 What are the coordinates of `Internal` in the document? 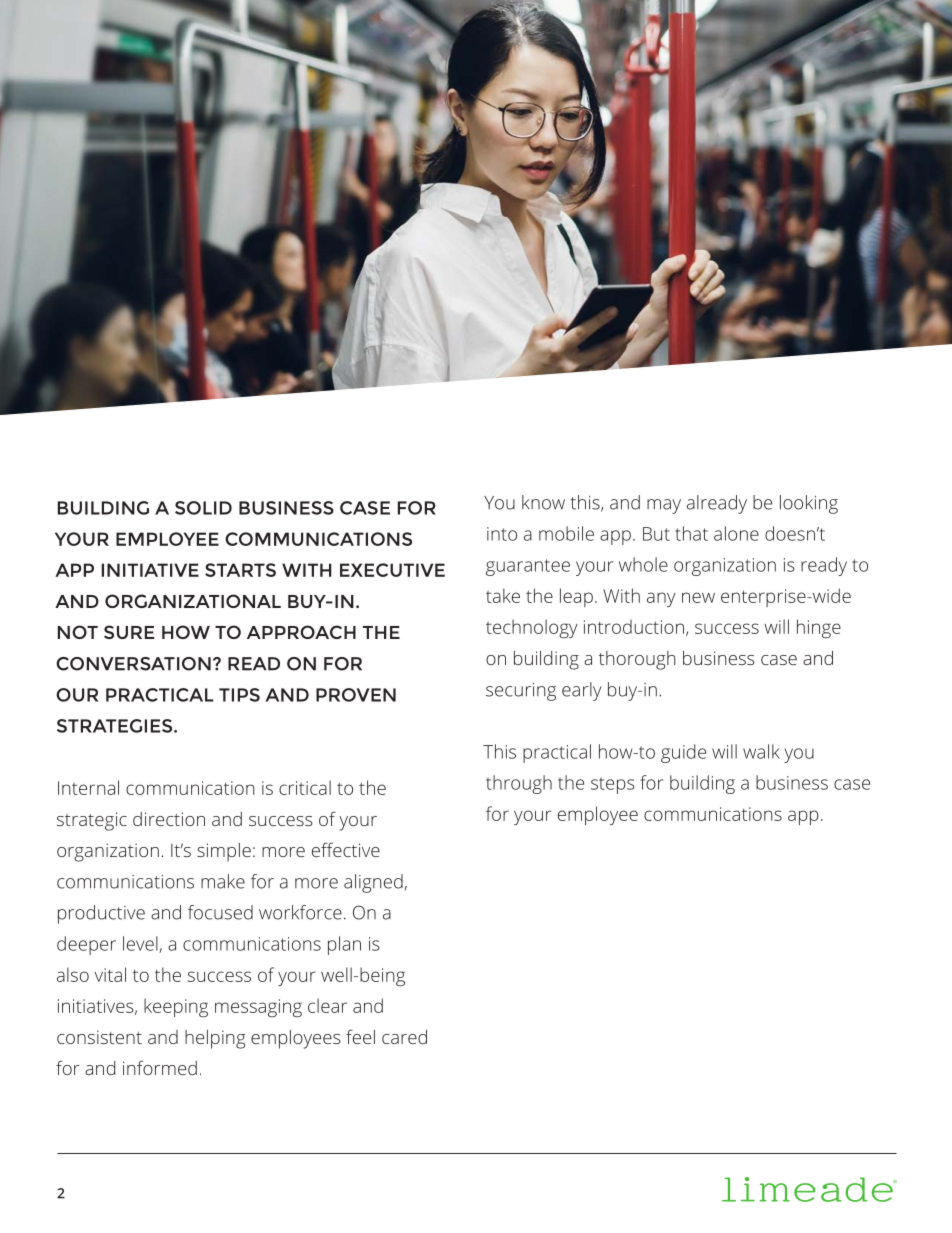 It's located at (88, 787).
